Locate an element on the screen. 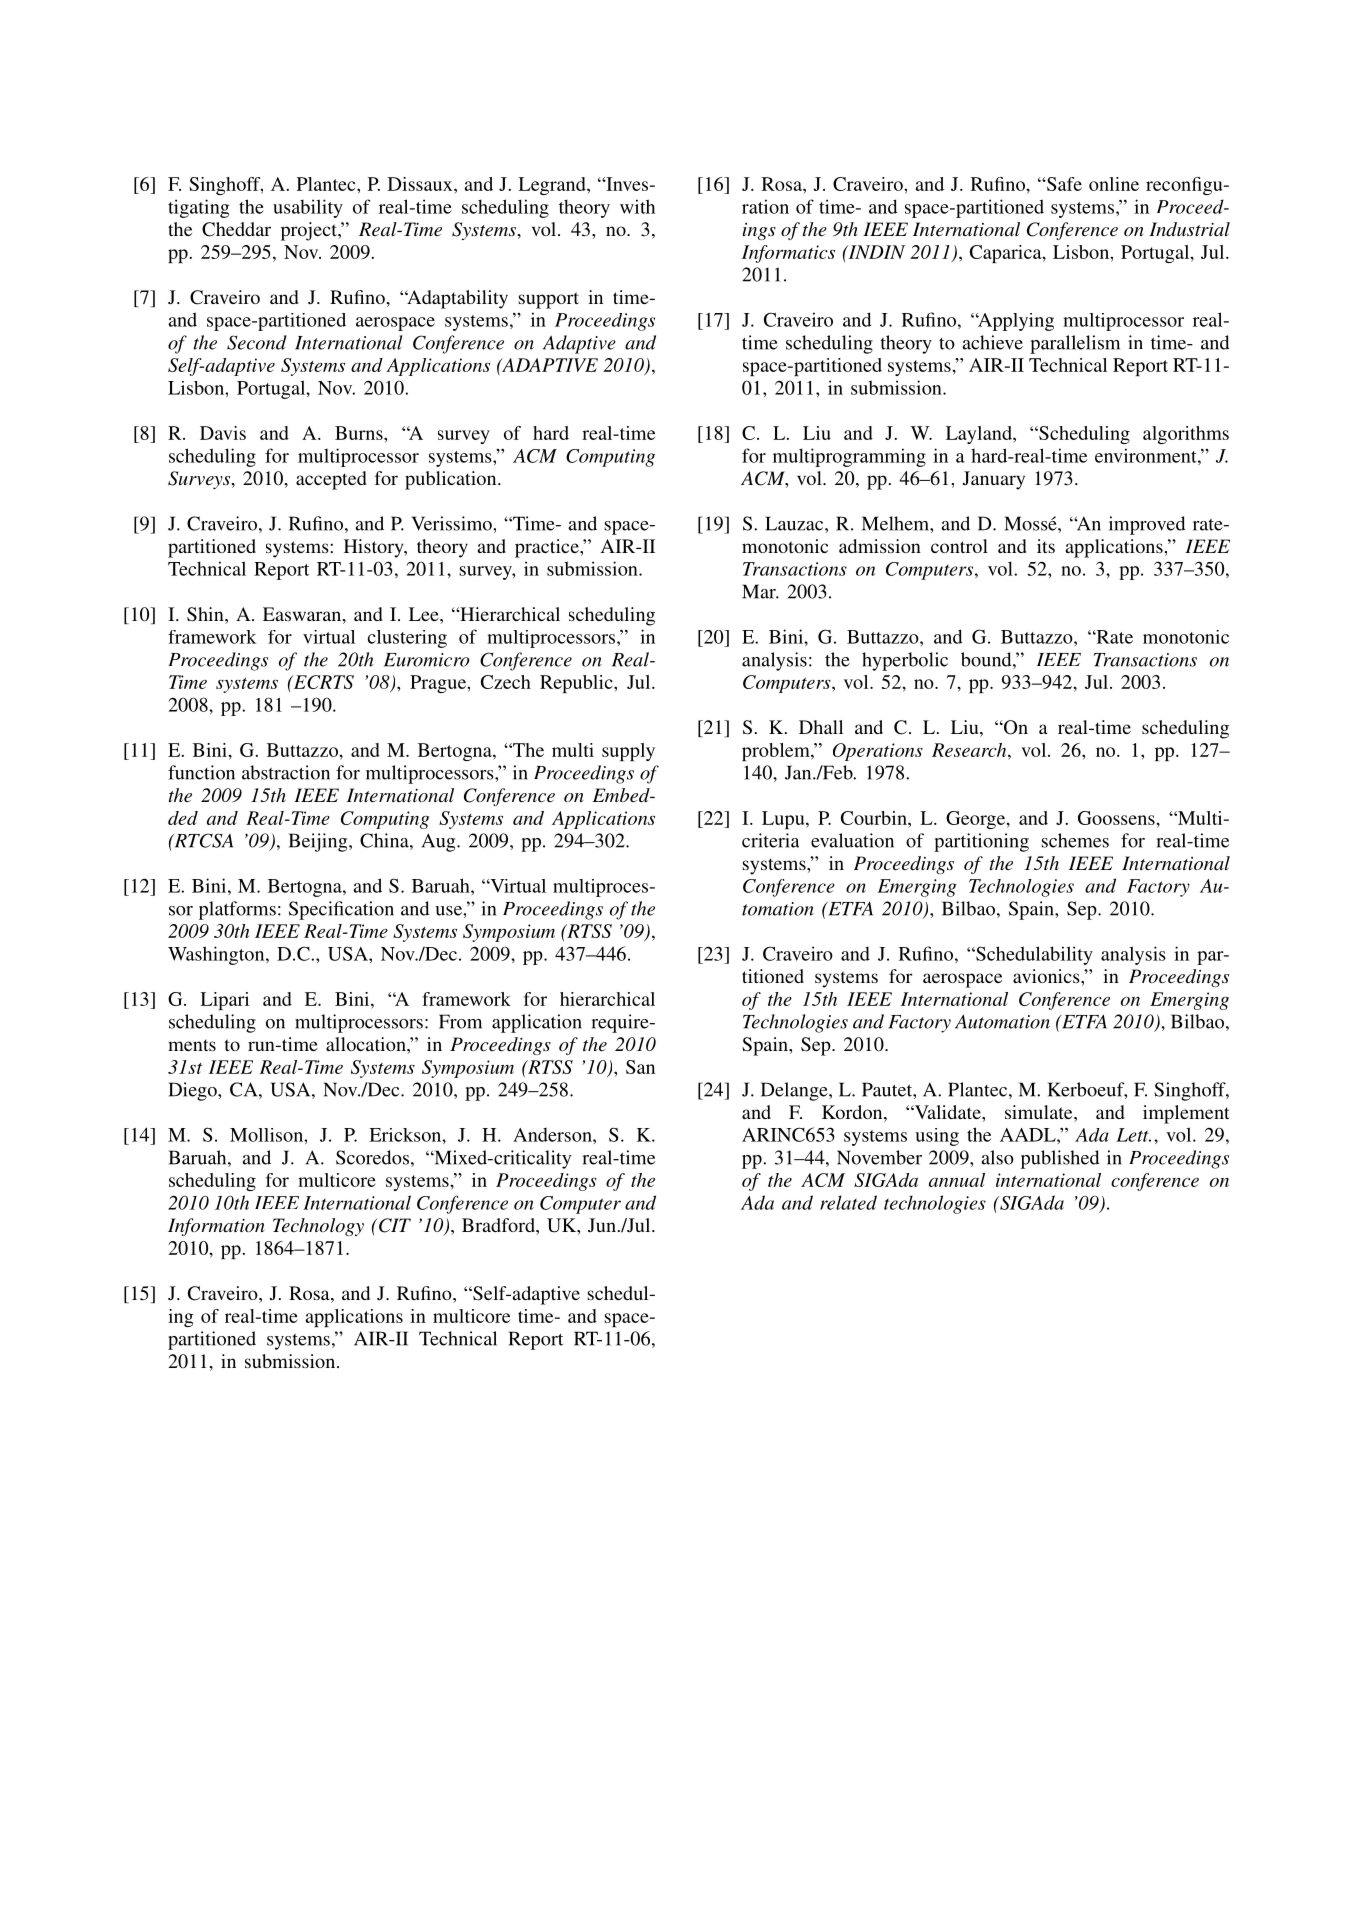  usability is located at coordinates (308, 208).
